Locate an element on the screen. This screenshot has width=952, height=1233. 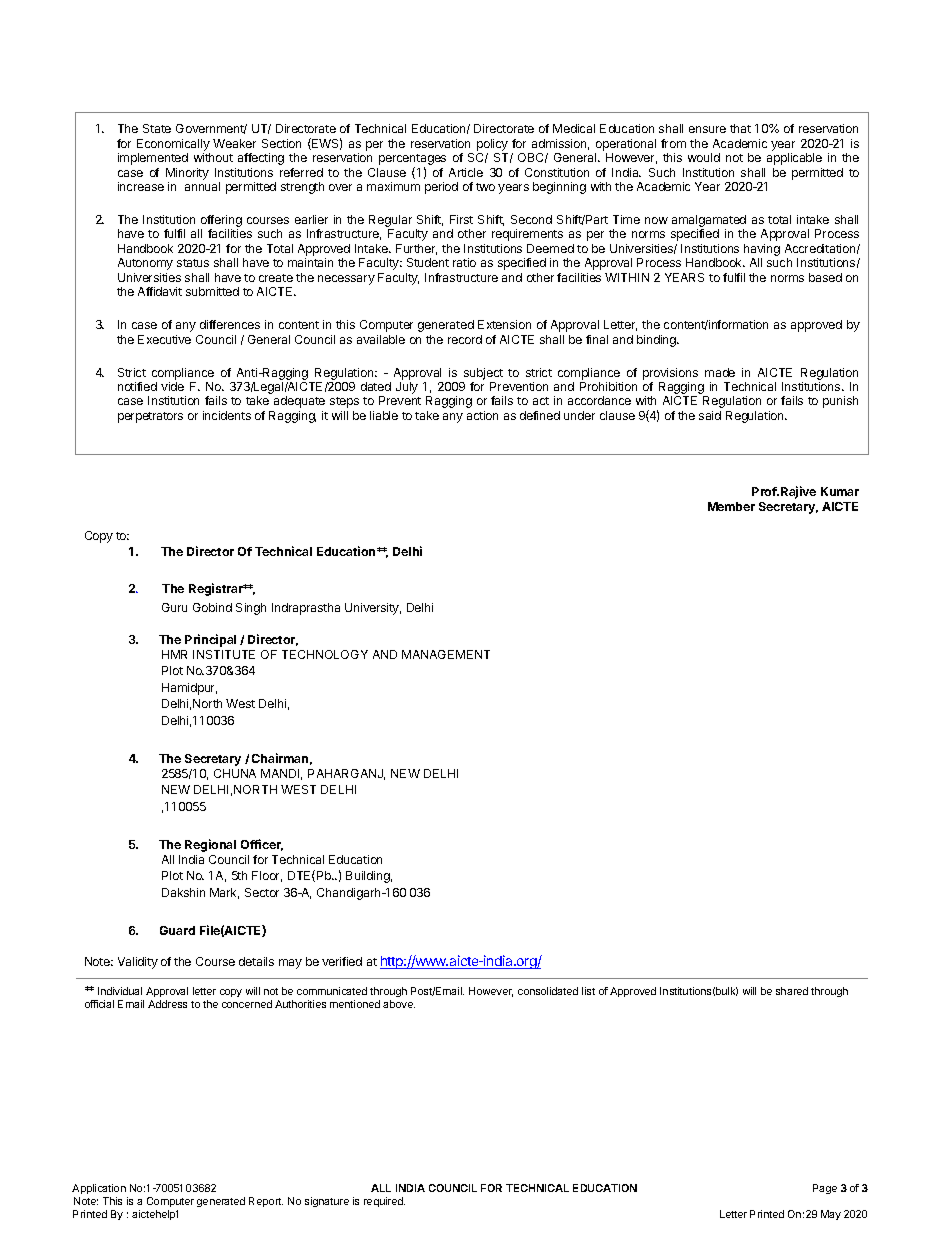
Report is located at coordinates (266, 1202).
